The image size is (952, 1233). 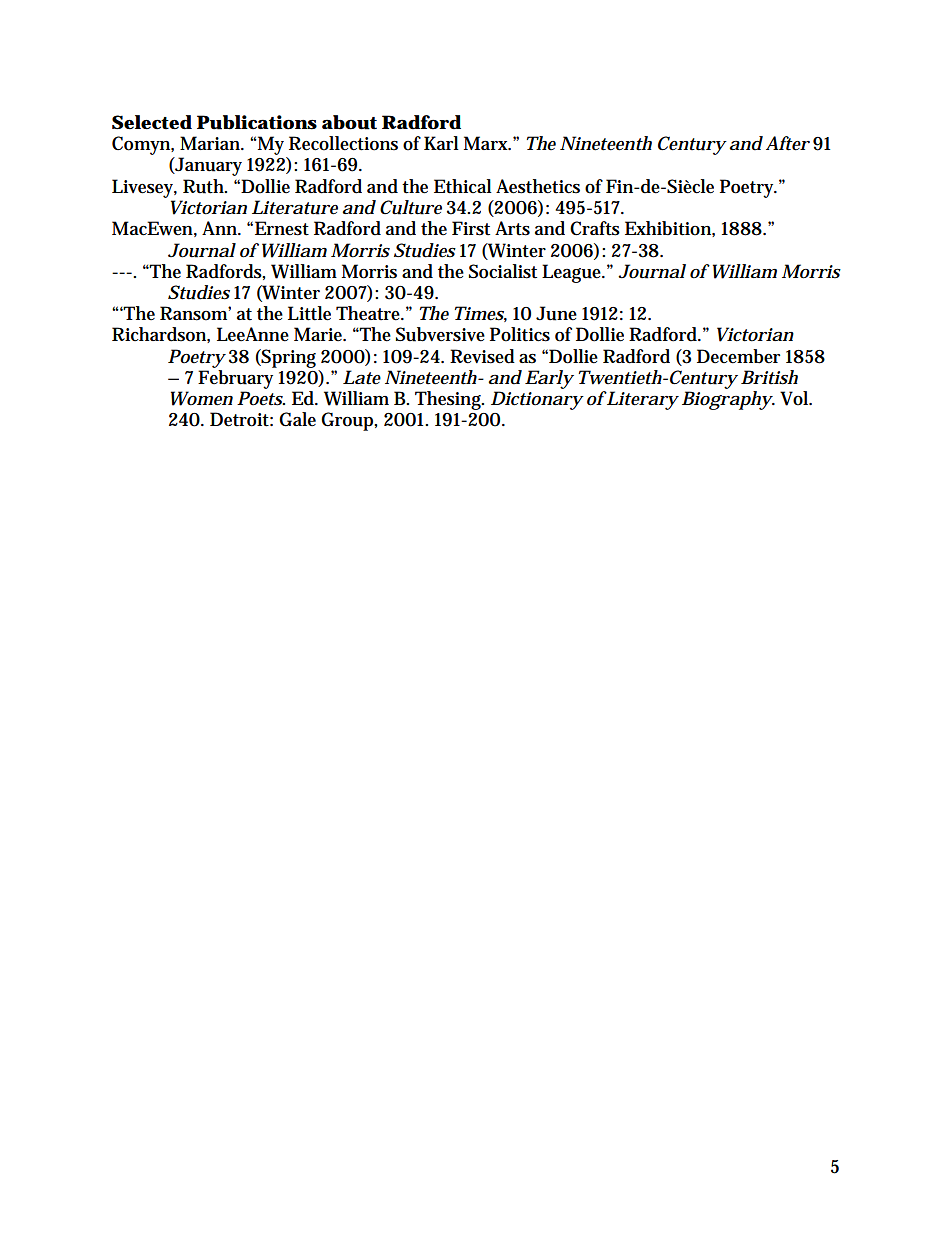 I want to click on League, so click(x=573, y=273).
